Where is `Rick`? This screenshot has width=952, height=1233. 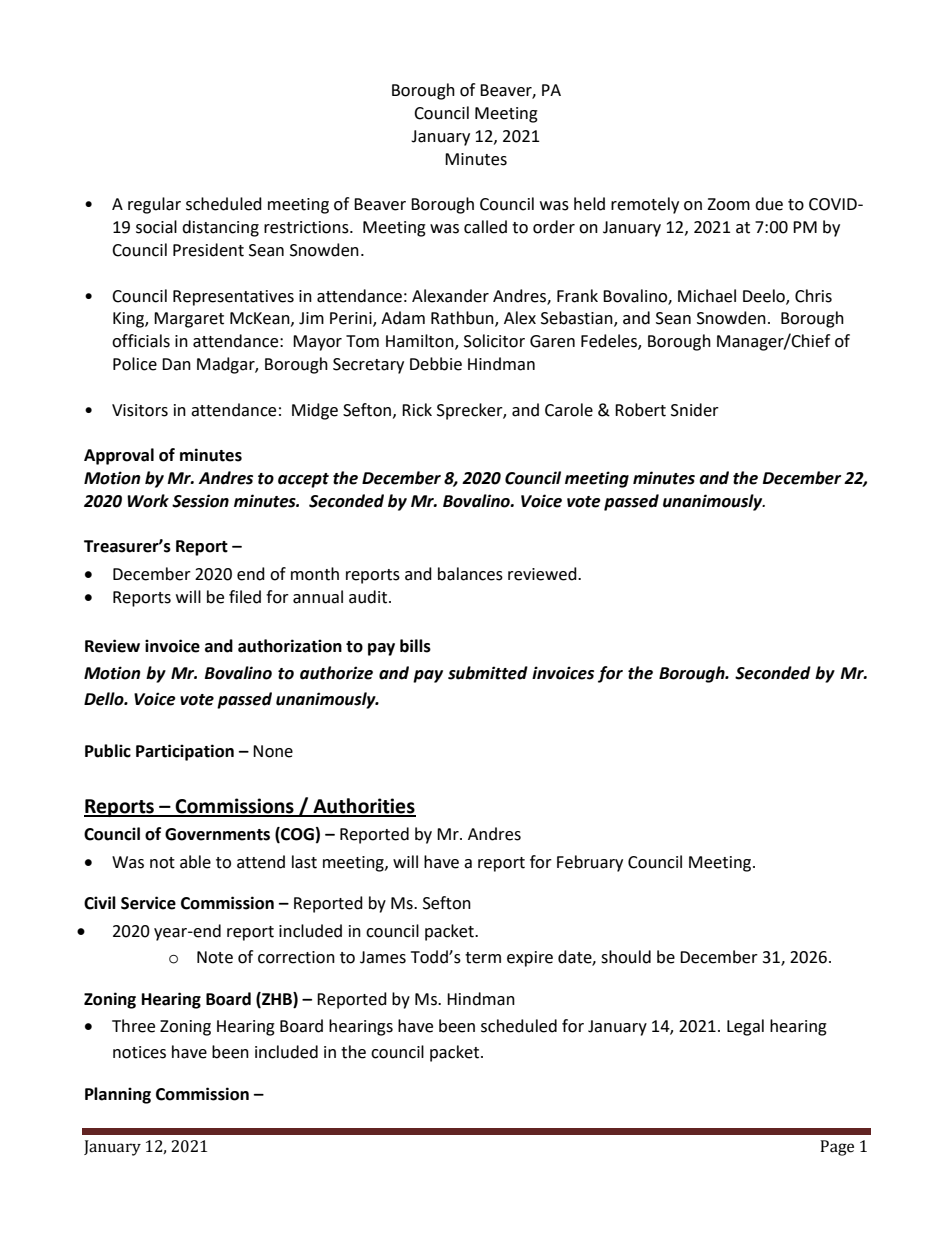 Rick is located at coordinates (417, 410).
